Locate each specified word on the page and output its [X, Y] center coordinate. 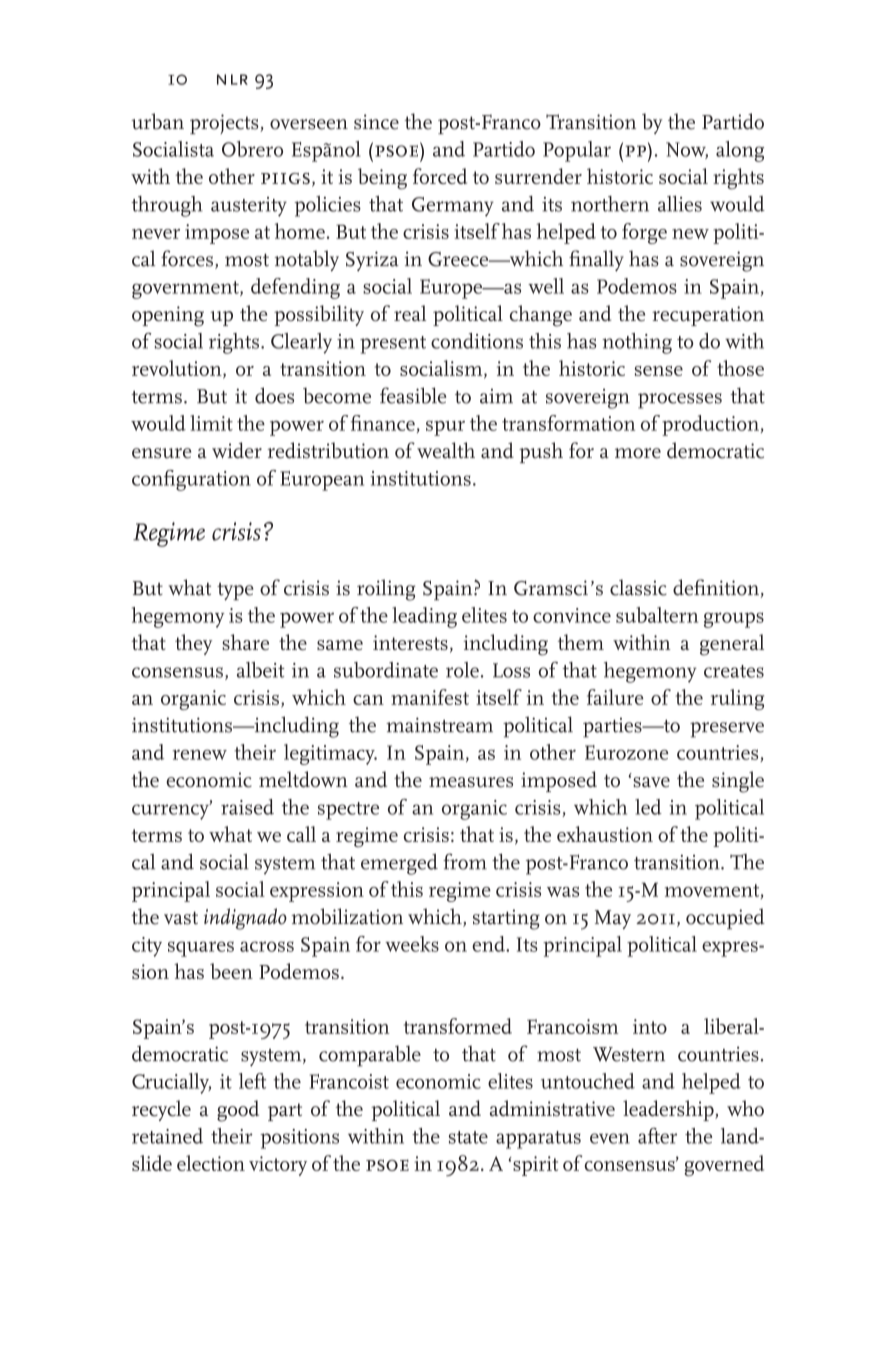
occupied [725, 918]
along [740, 151]
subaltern [657, 615]
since [376, 122]
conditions [477, 341]
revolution [178, 369]
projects [225, 124]
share [245, 642]
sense [659, 371]
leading [425, 617]
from [465, 861]
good [238, 1111]
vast [181, 918]
